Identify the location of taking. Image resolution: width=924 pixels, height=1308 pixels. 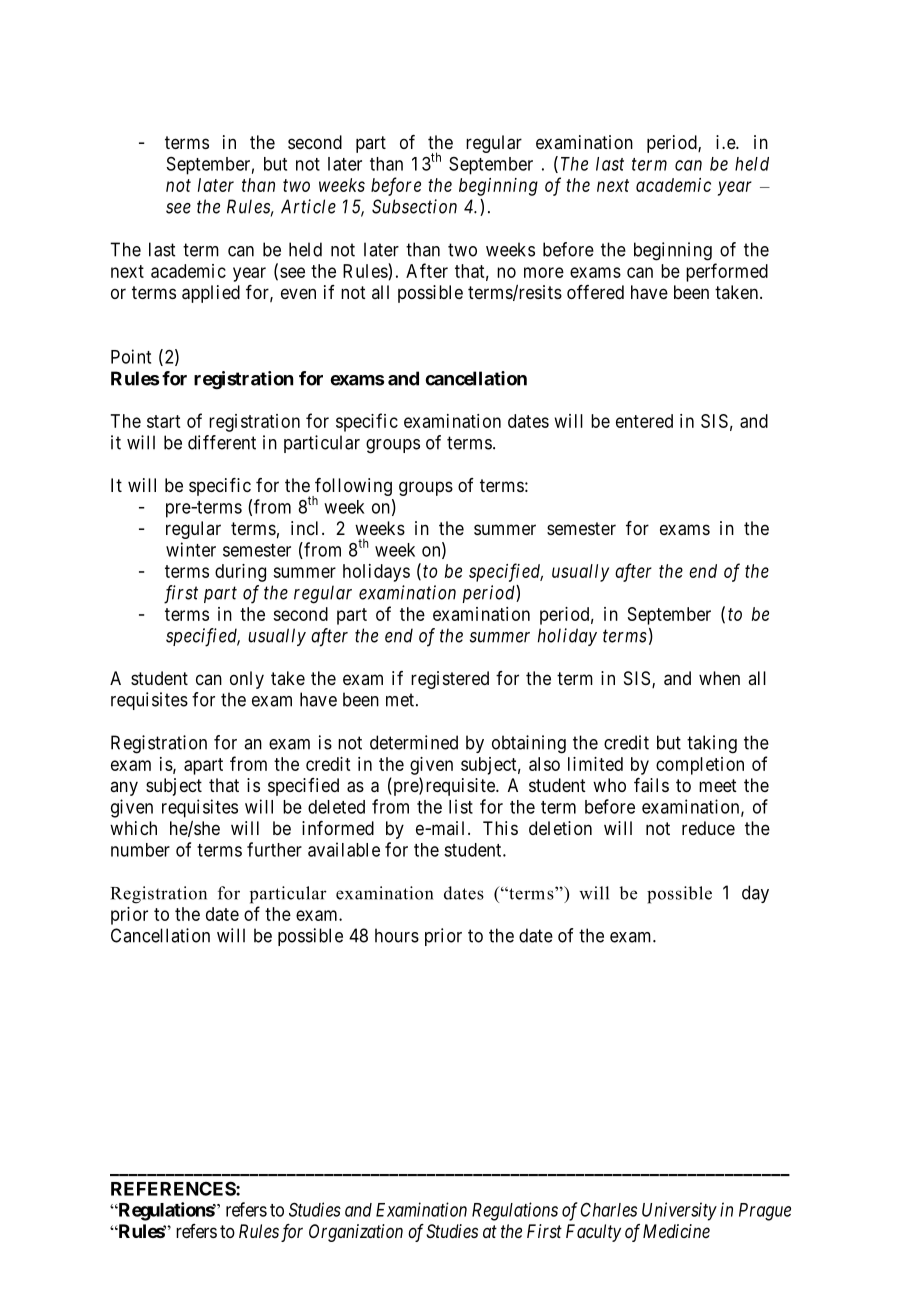
(712, 744).
